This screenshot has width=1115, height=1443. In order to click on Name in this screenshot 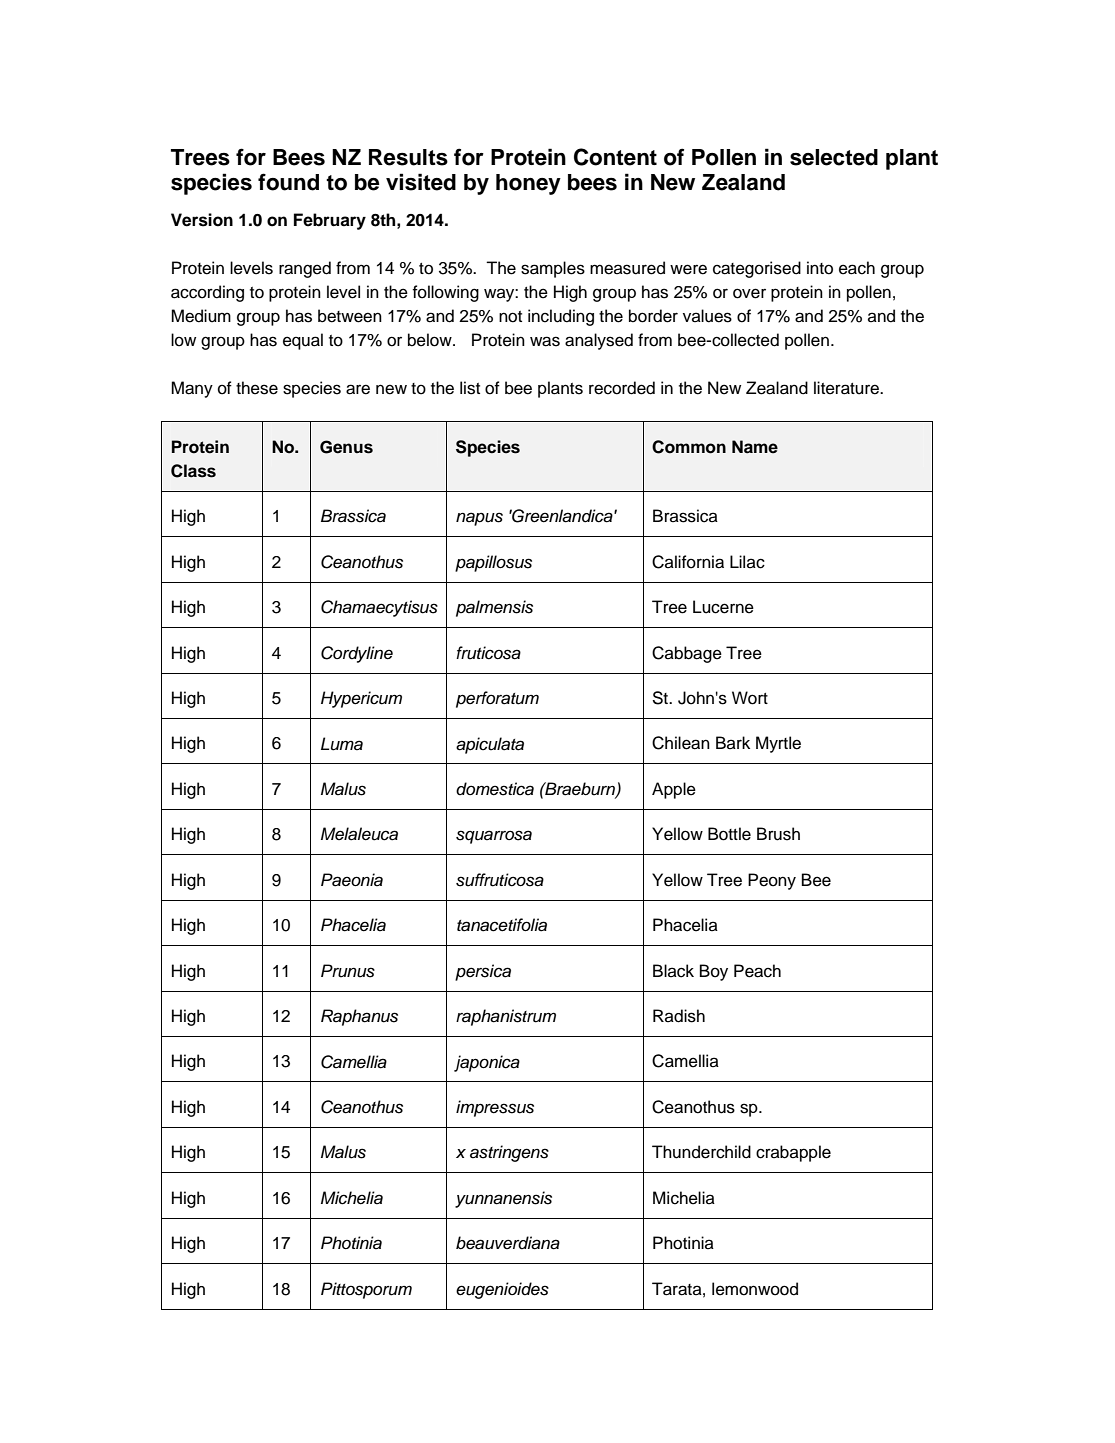, I will do `click(755, 447)`.
